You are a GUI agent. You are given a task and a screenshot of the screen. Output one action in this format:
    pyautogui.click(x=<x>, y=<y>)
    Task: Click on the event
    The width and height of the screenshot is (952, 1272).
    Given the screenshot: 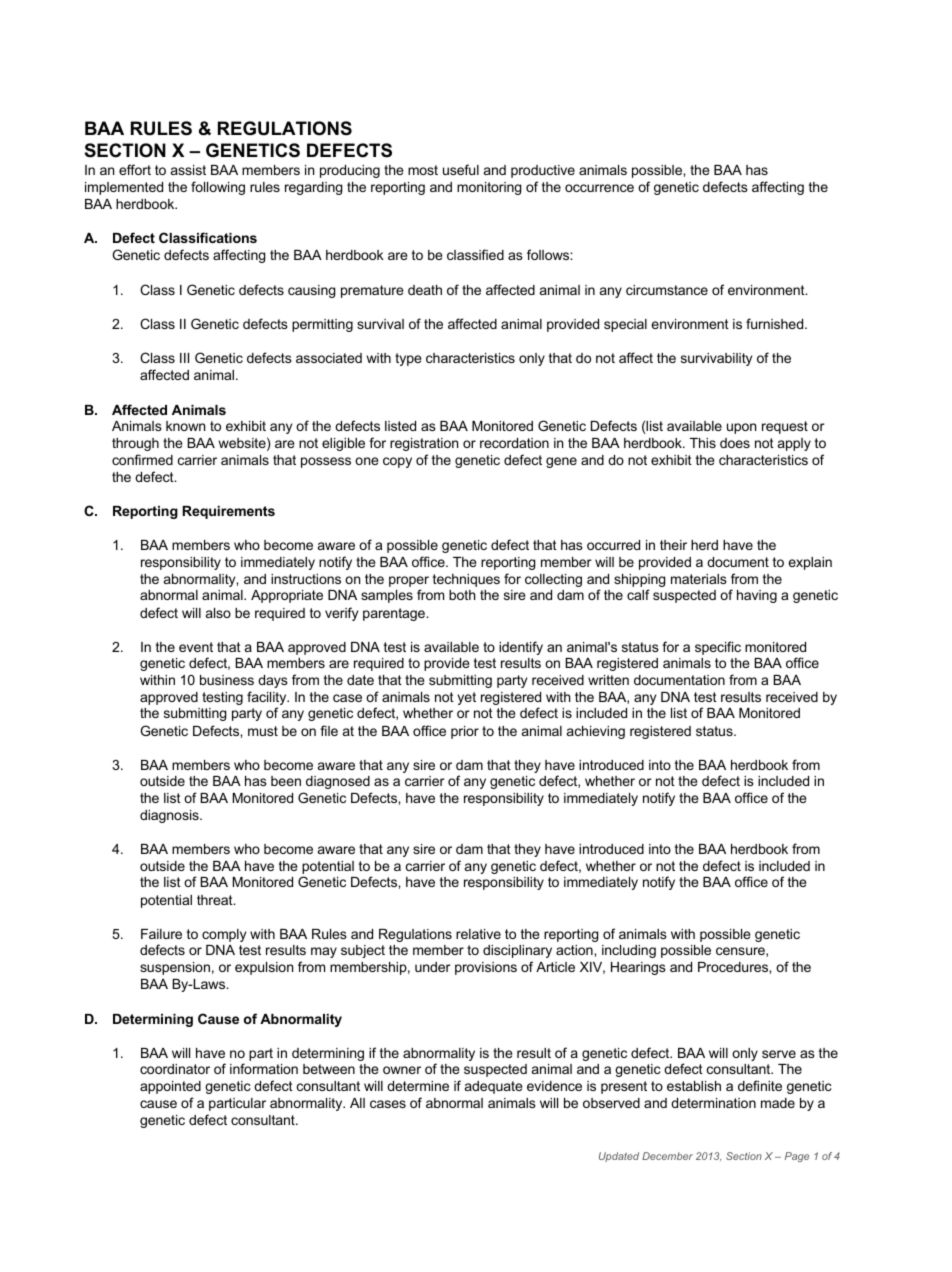 What is the action you would take?
    pyautogui.click(x=196, y=647)
